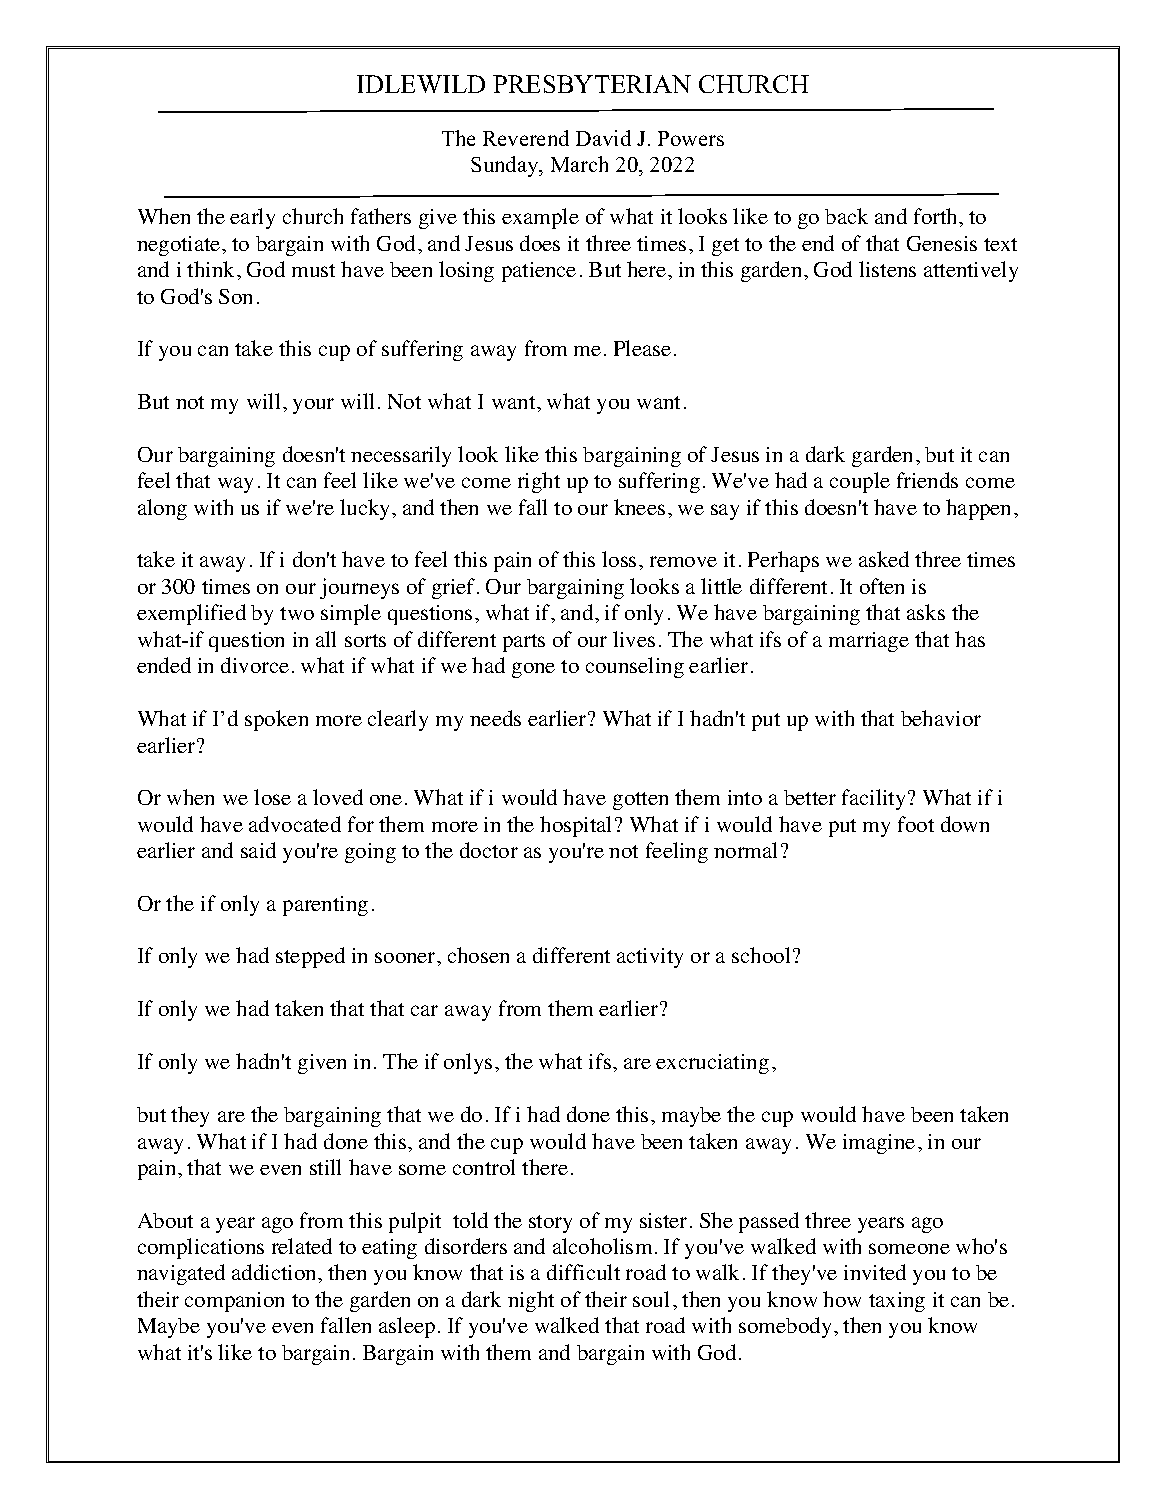  I want to click on behavior, so click(941, 718).
